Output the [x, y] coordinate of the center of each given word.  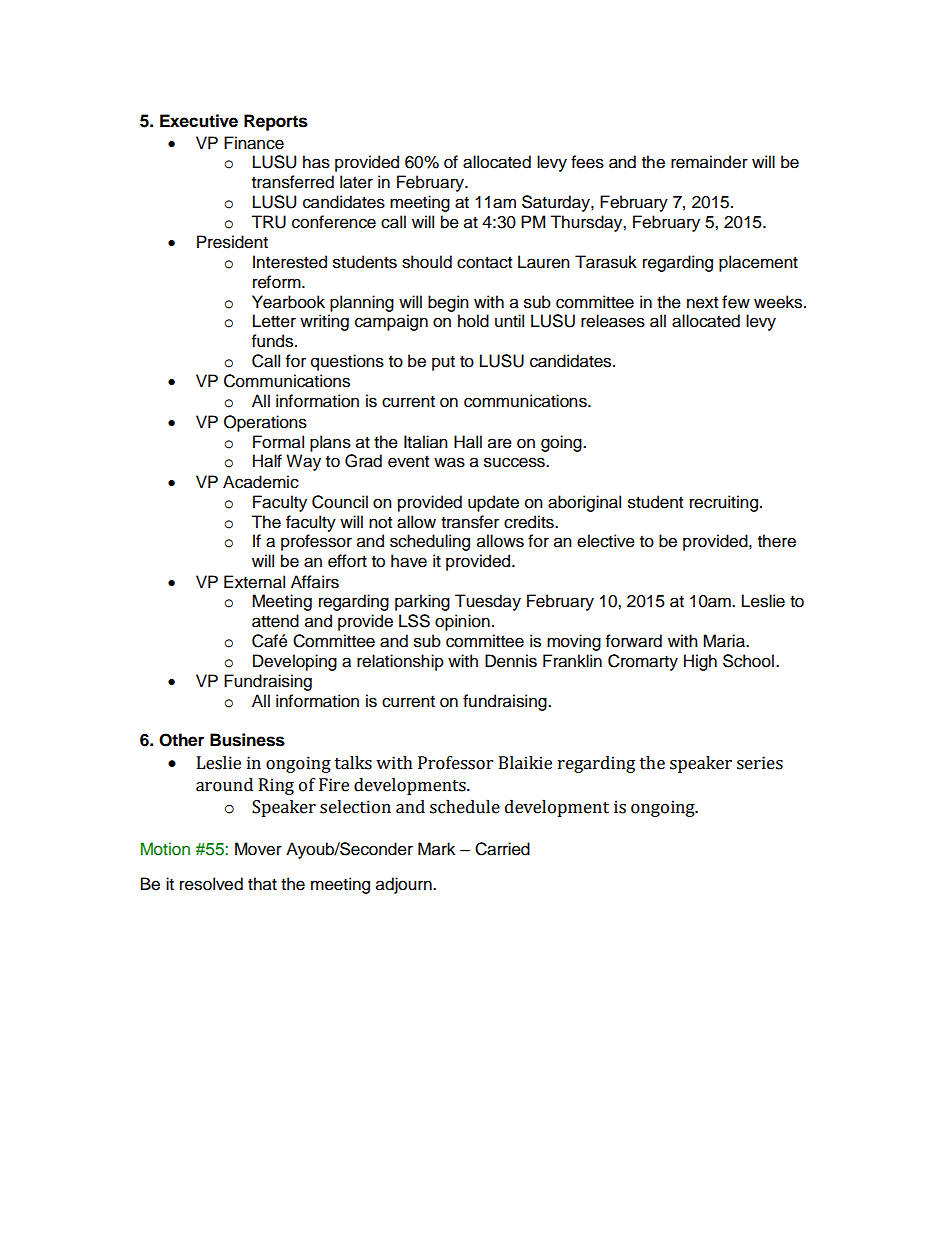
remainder [709, 162]
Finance [254, 143]
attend [275, 621]
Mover [258, 849]
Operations [265, 423]
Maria [725, 641]
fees [587, 162]
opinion [462, 622]
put [443, 363]
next [702, 303]
